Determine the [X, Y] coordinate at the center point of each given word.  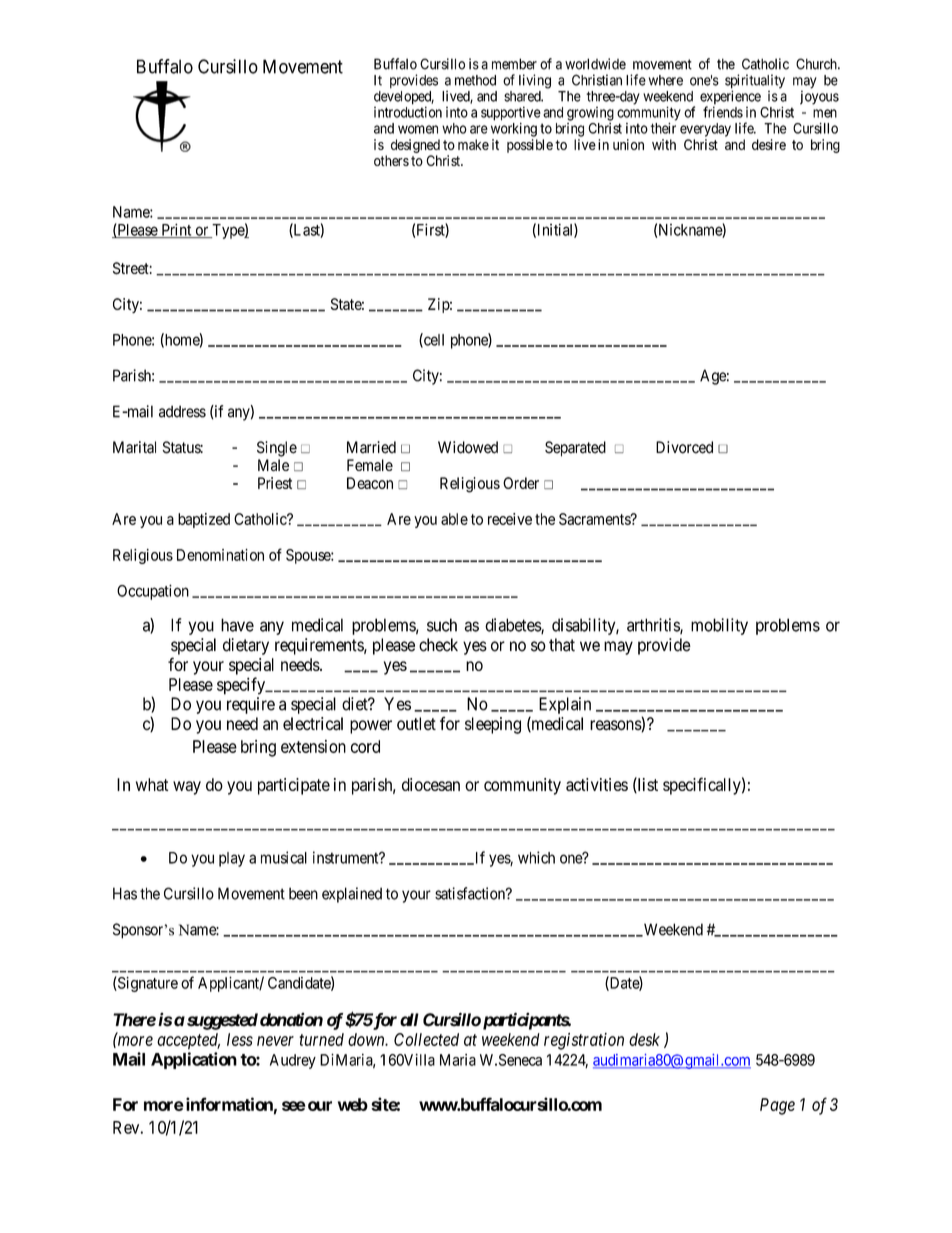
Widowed [468, 447]
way [187, 788]
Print [176, 230]
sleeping [493, 725]
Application [194, 1060]
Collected [426, 1039]
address [182, 411]
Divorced [684, 447]
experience [730, 98]
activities [597, 784]
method [475, 80]
